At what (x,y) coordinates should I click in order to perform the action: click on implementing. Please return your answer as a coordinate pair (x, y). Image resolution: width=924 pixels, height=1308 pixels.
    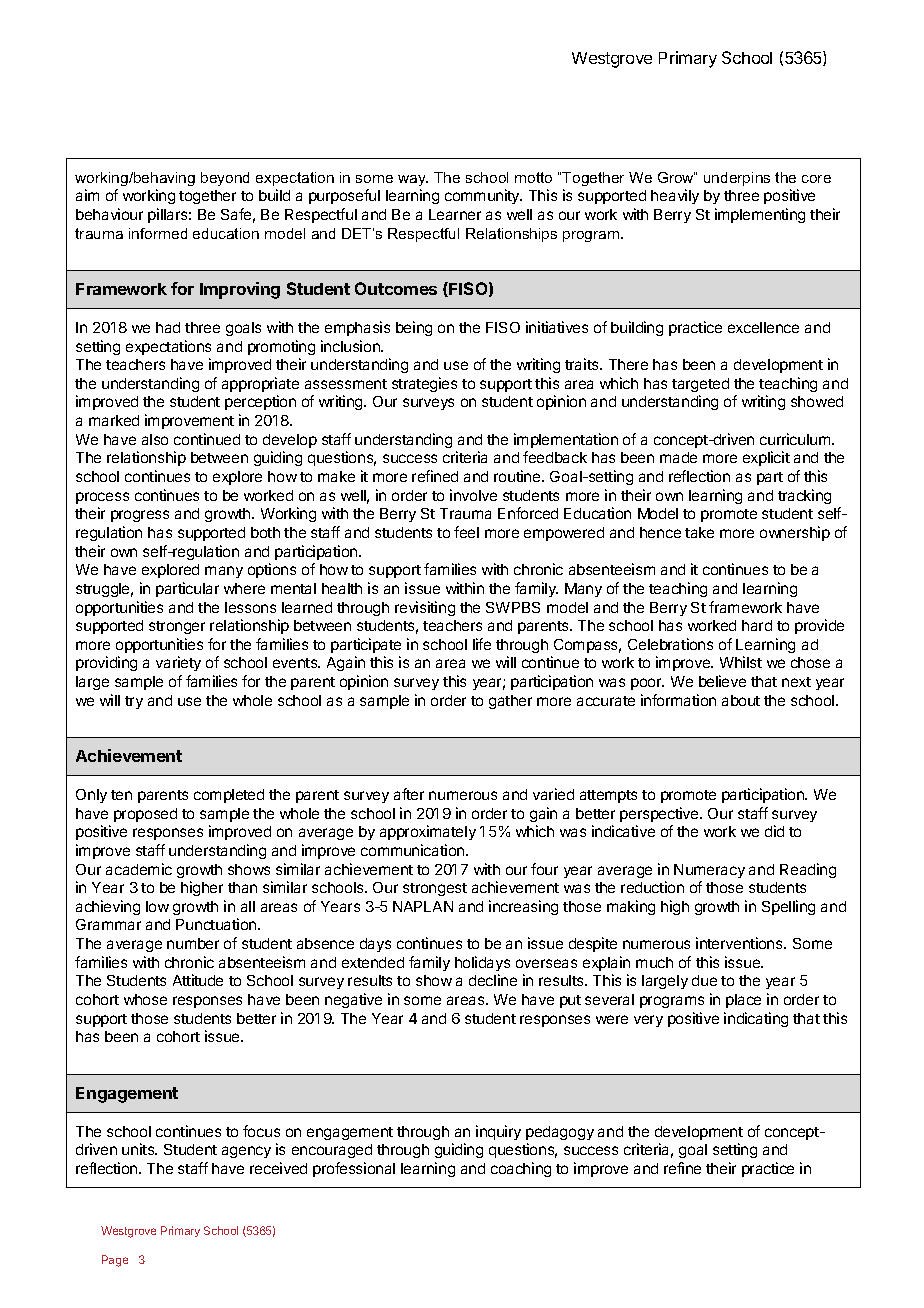
    Looking at the image, I should click on (760, 215).
